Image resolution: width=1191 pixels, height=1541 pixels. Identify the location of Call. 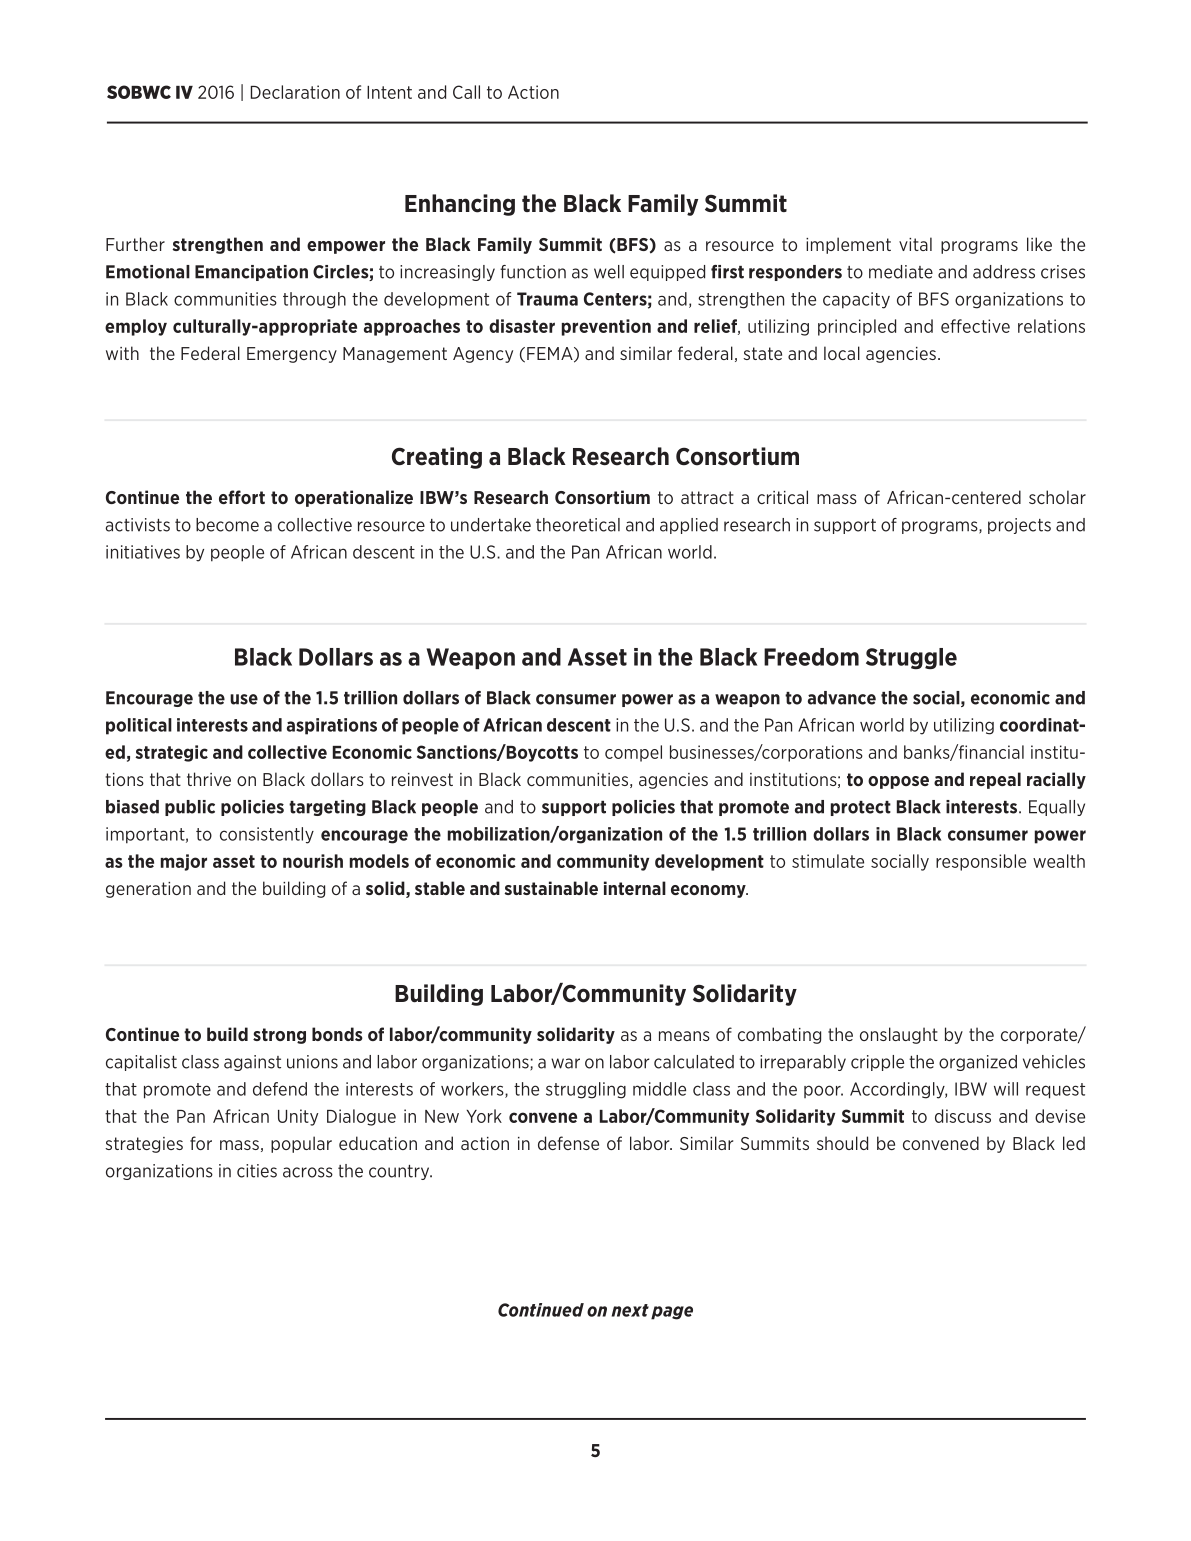
(466, 92).
